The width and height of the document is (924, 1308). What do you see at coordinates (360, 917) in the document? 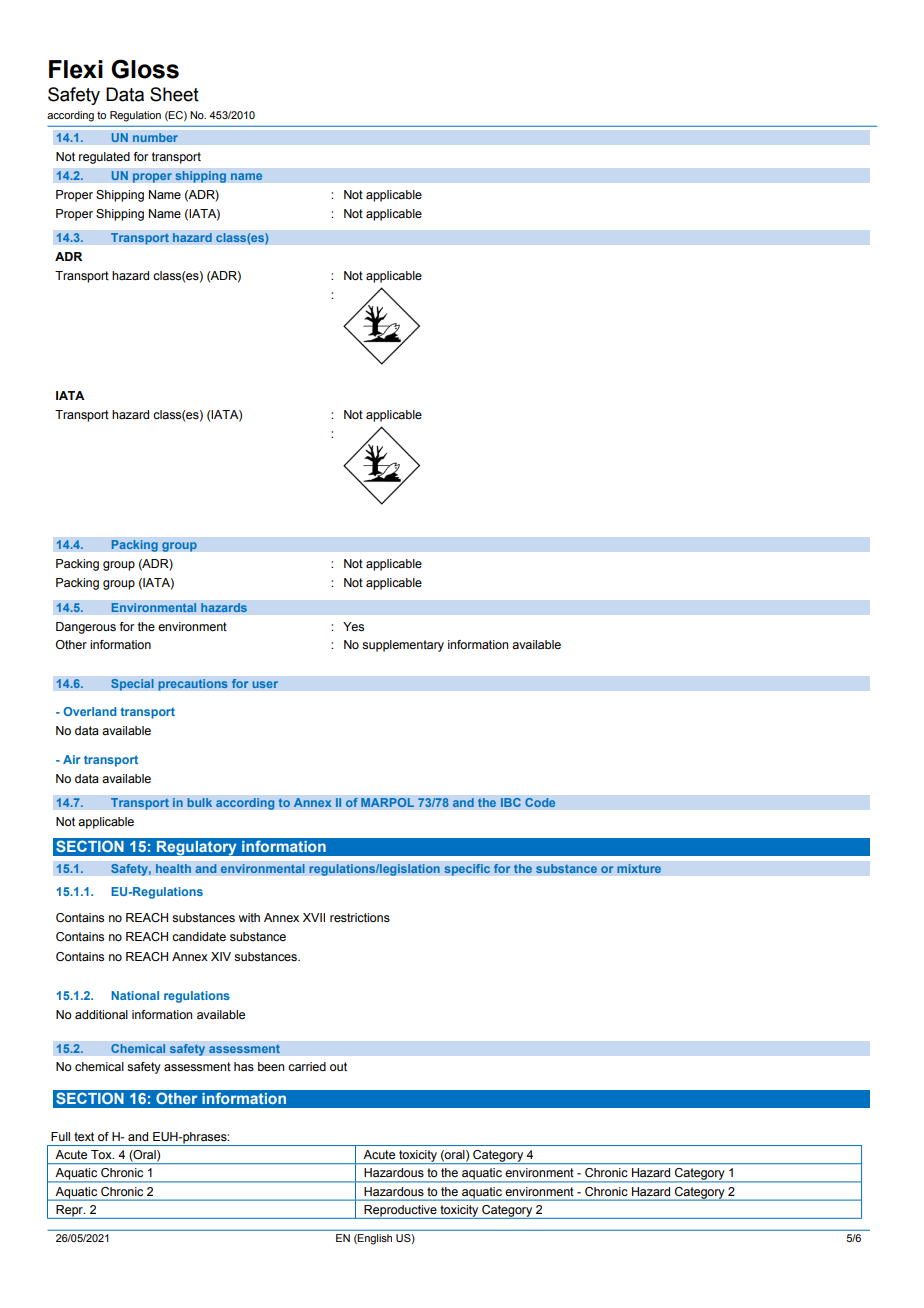
I see `restrictions` at bounding box center [360, 917].
